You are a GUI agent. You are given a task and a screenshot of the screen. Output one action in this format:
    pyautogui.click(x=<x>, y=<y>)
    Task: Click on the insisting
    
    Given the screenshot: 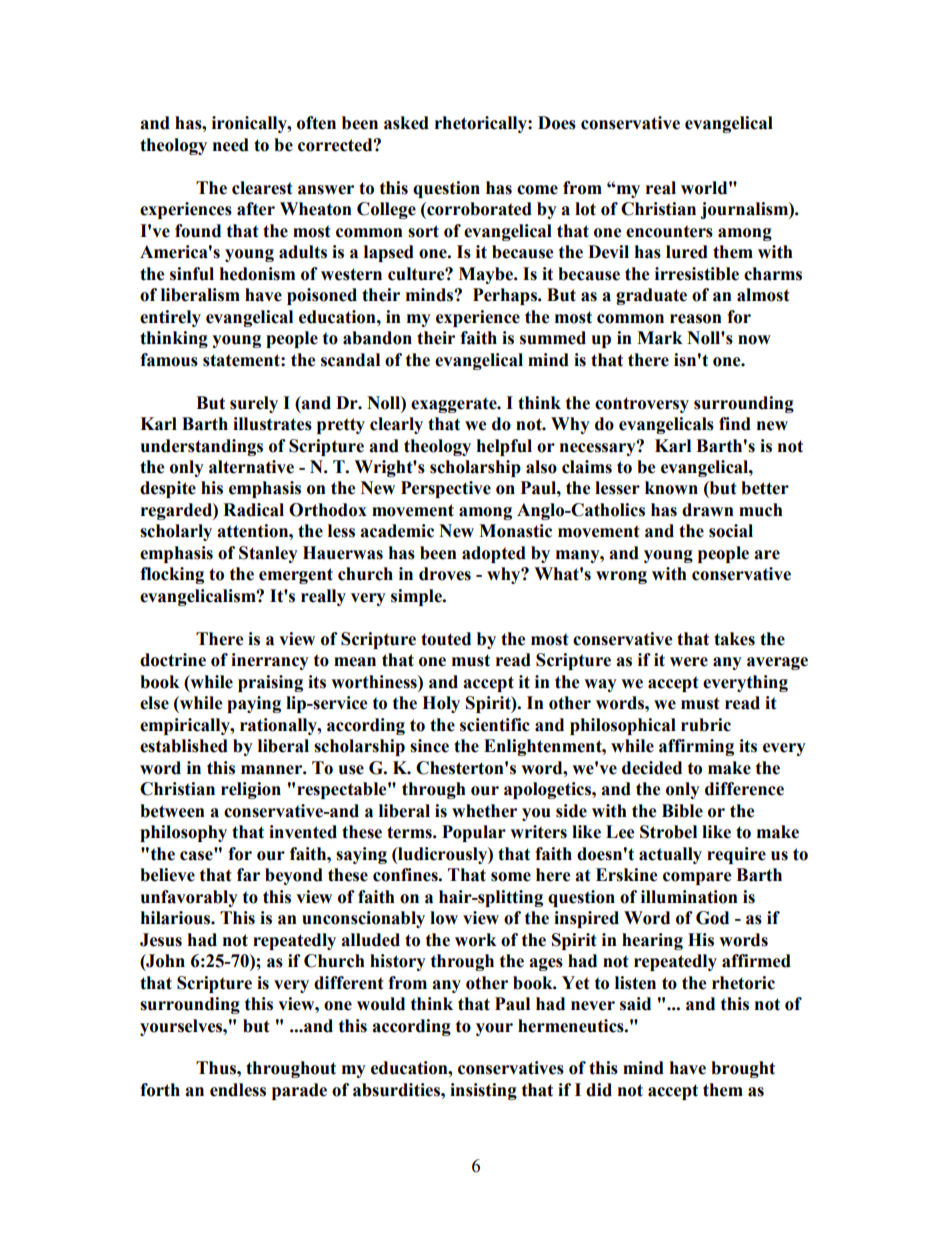 What is the action you would take?
    pyautogui.click(x=483, y=1091)
